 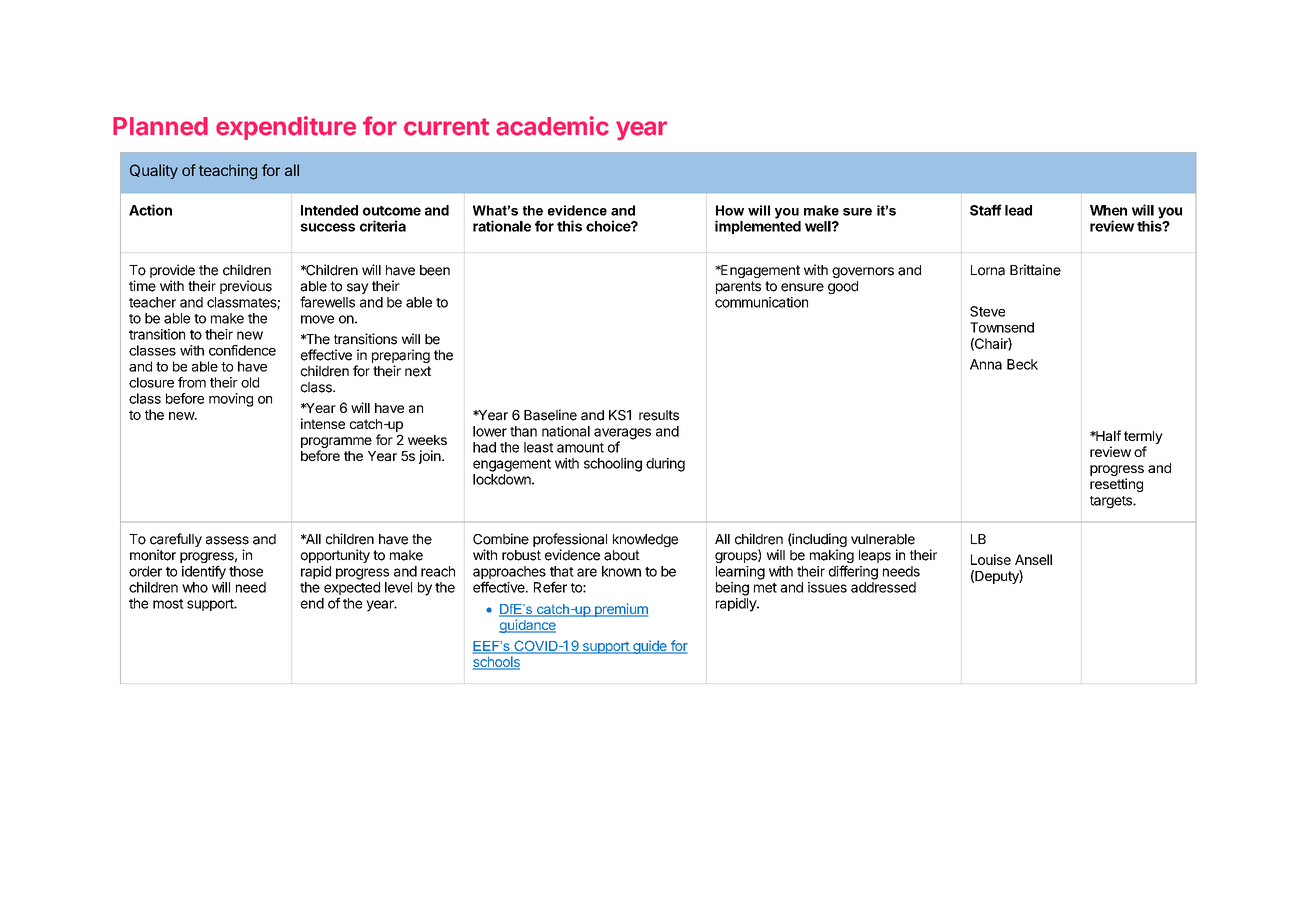 I want to click on parents, so click(x=738, y=287).
